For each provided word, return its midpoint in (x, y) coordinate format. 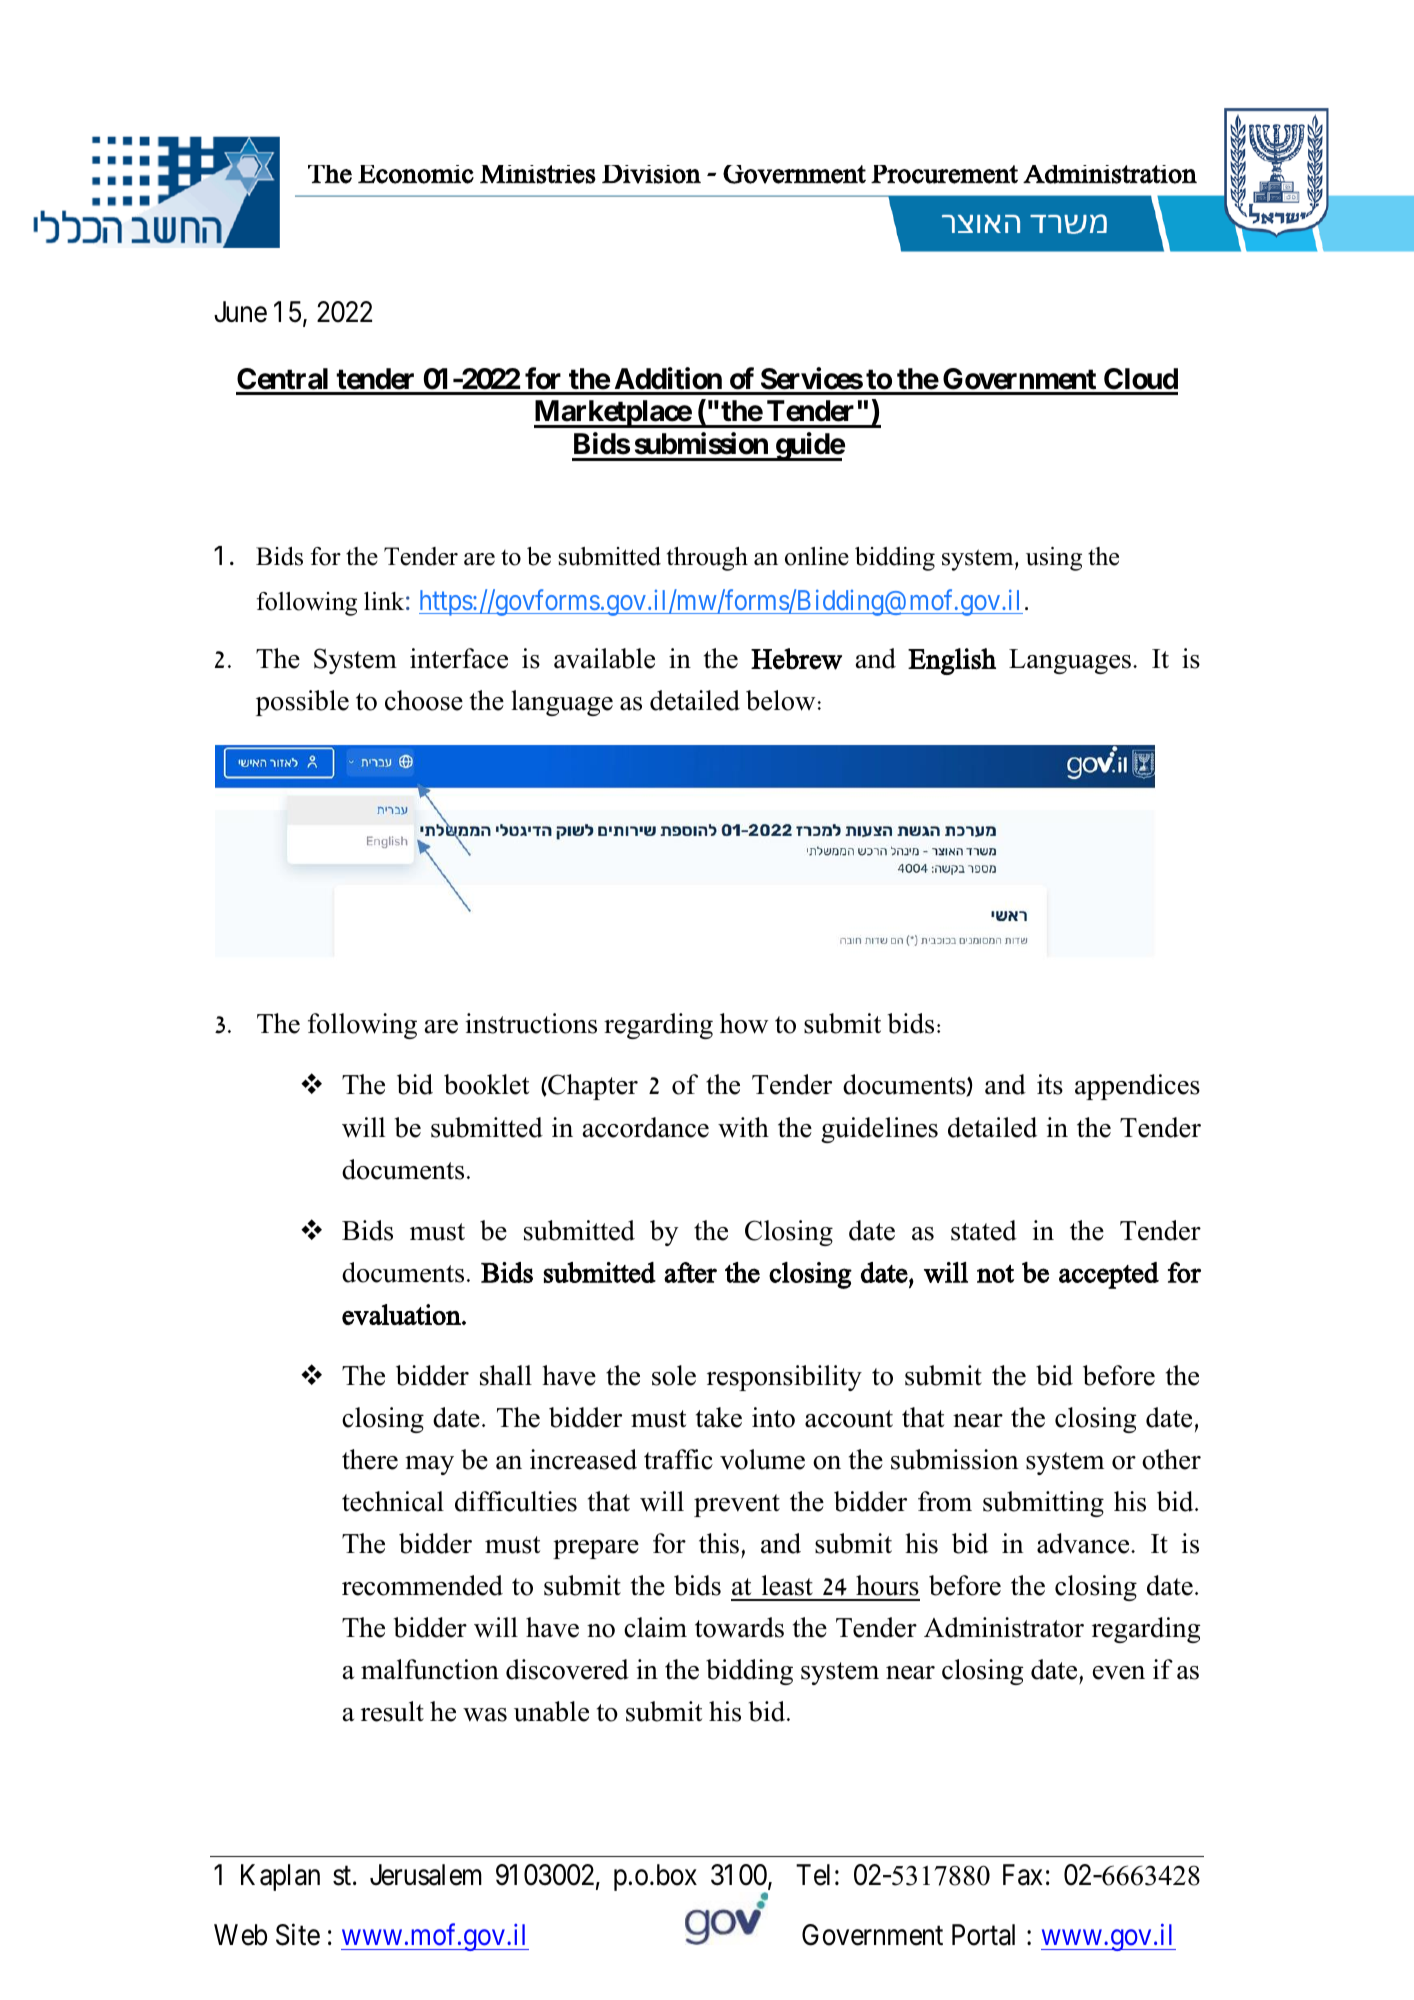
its (1050, 1084)
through (707, 559)
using (1054, 559)
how (744, 1023)
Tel (813, 1875)
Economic (416, 174)
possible (302, 703)
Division (651, 174)
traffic (678, 1459)
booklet (486, 1084)
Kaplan (280, 1877)
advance (1084, 1543)
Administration (1110, 174)
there (370, 1459)
